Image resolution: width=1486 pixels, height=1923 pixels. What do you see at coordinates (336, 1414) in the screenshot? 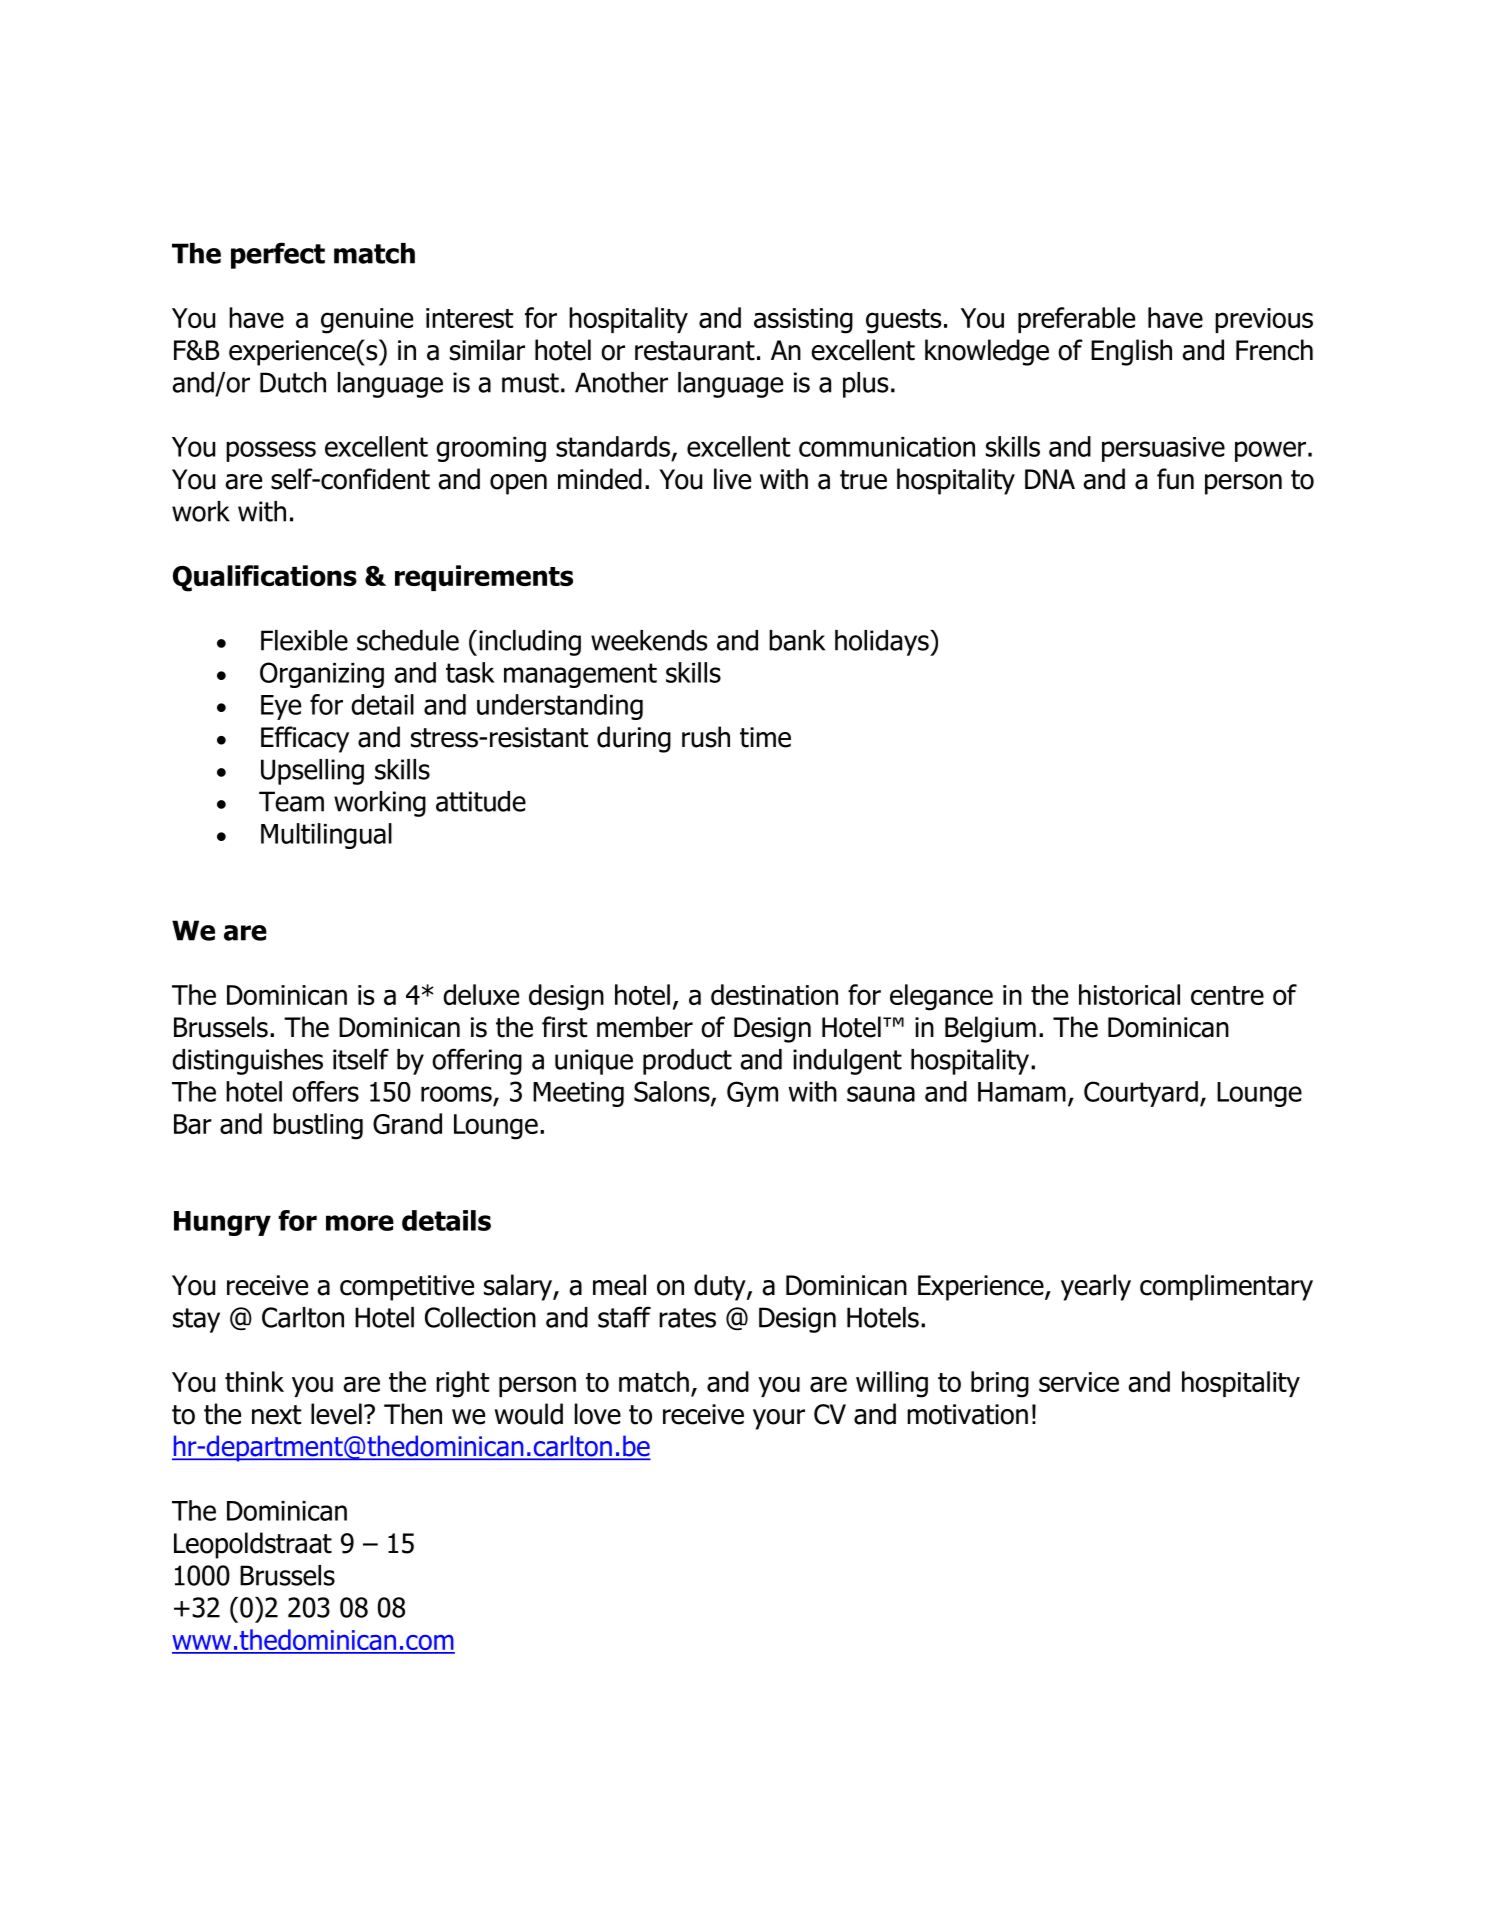
I see `level` at bounding box center [336, 1414].
